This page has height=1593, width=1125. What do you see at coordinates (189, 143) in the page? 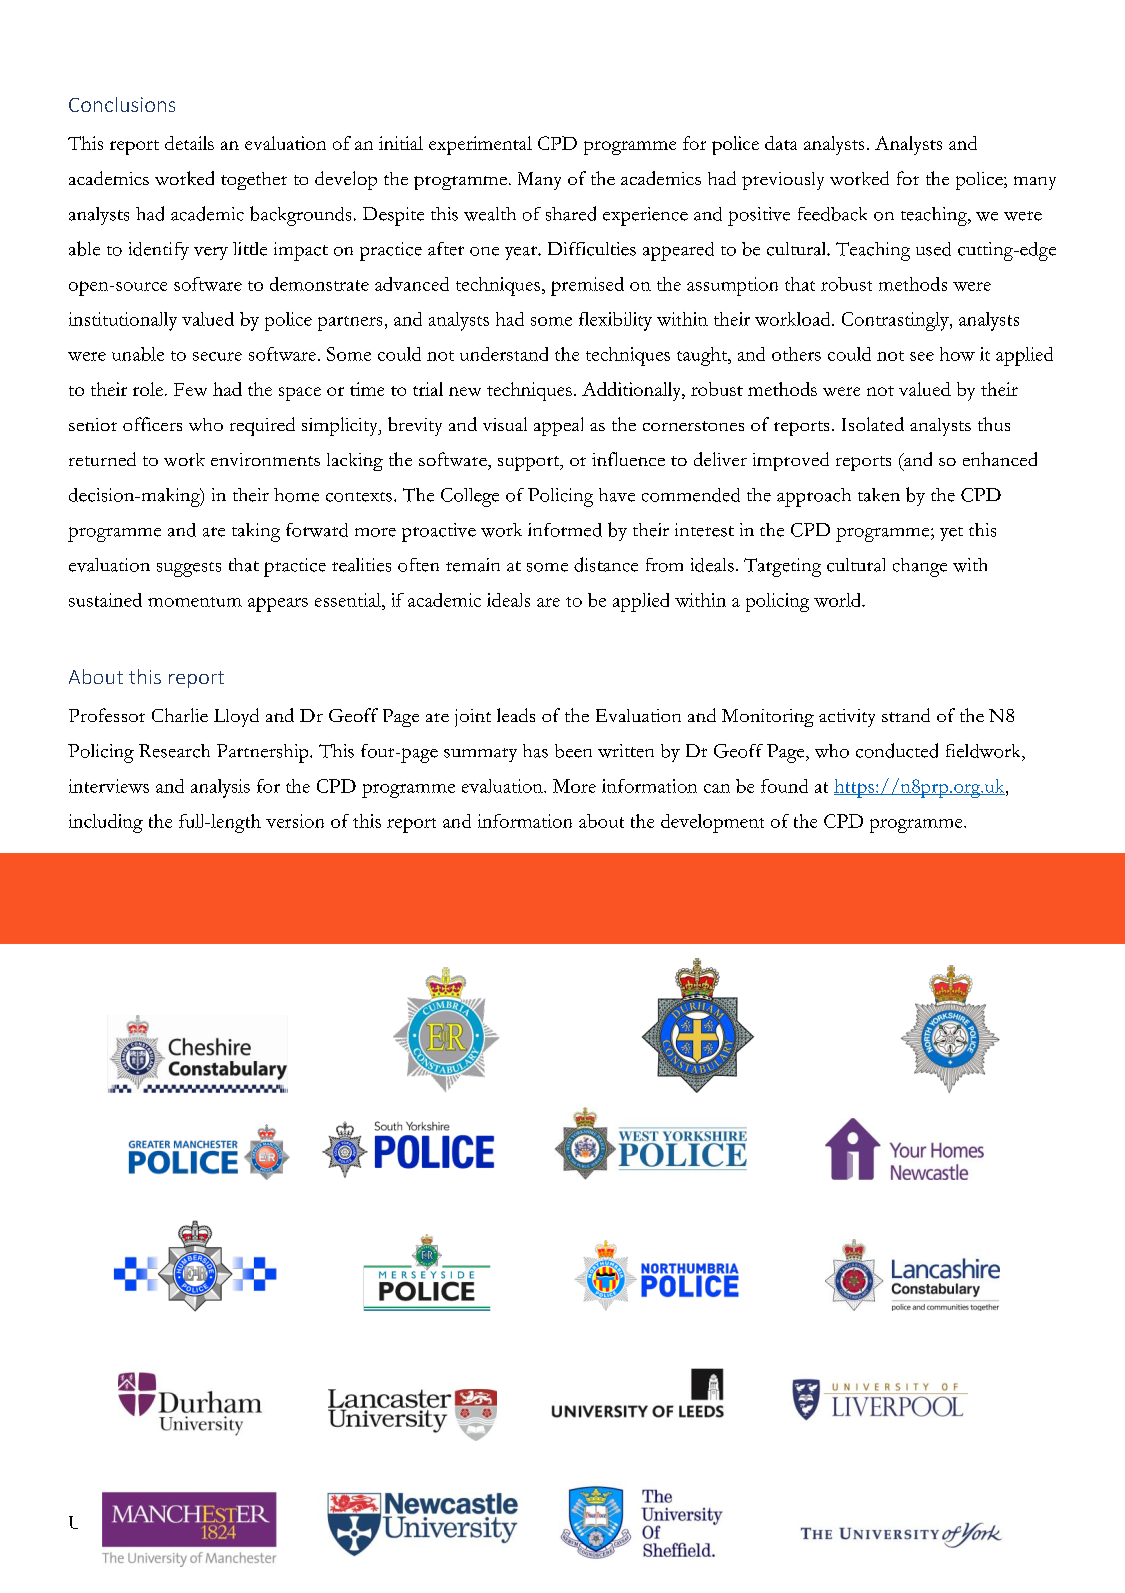
I see `details` at bounding box center [189, 143].
